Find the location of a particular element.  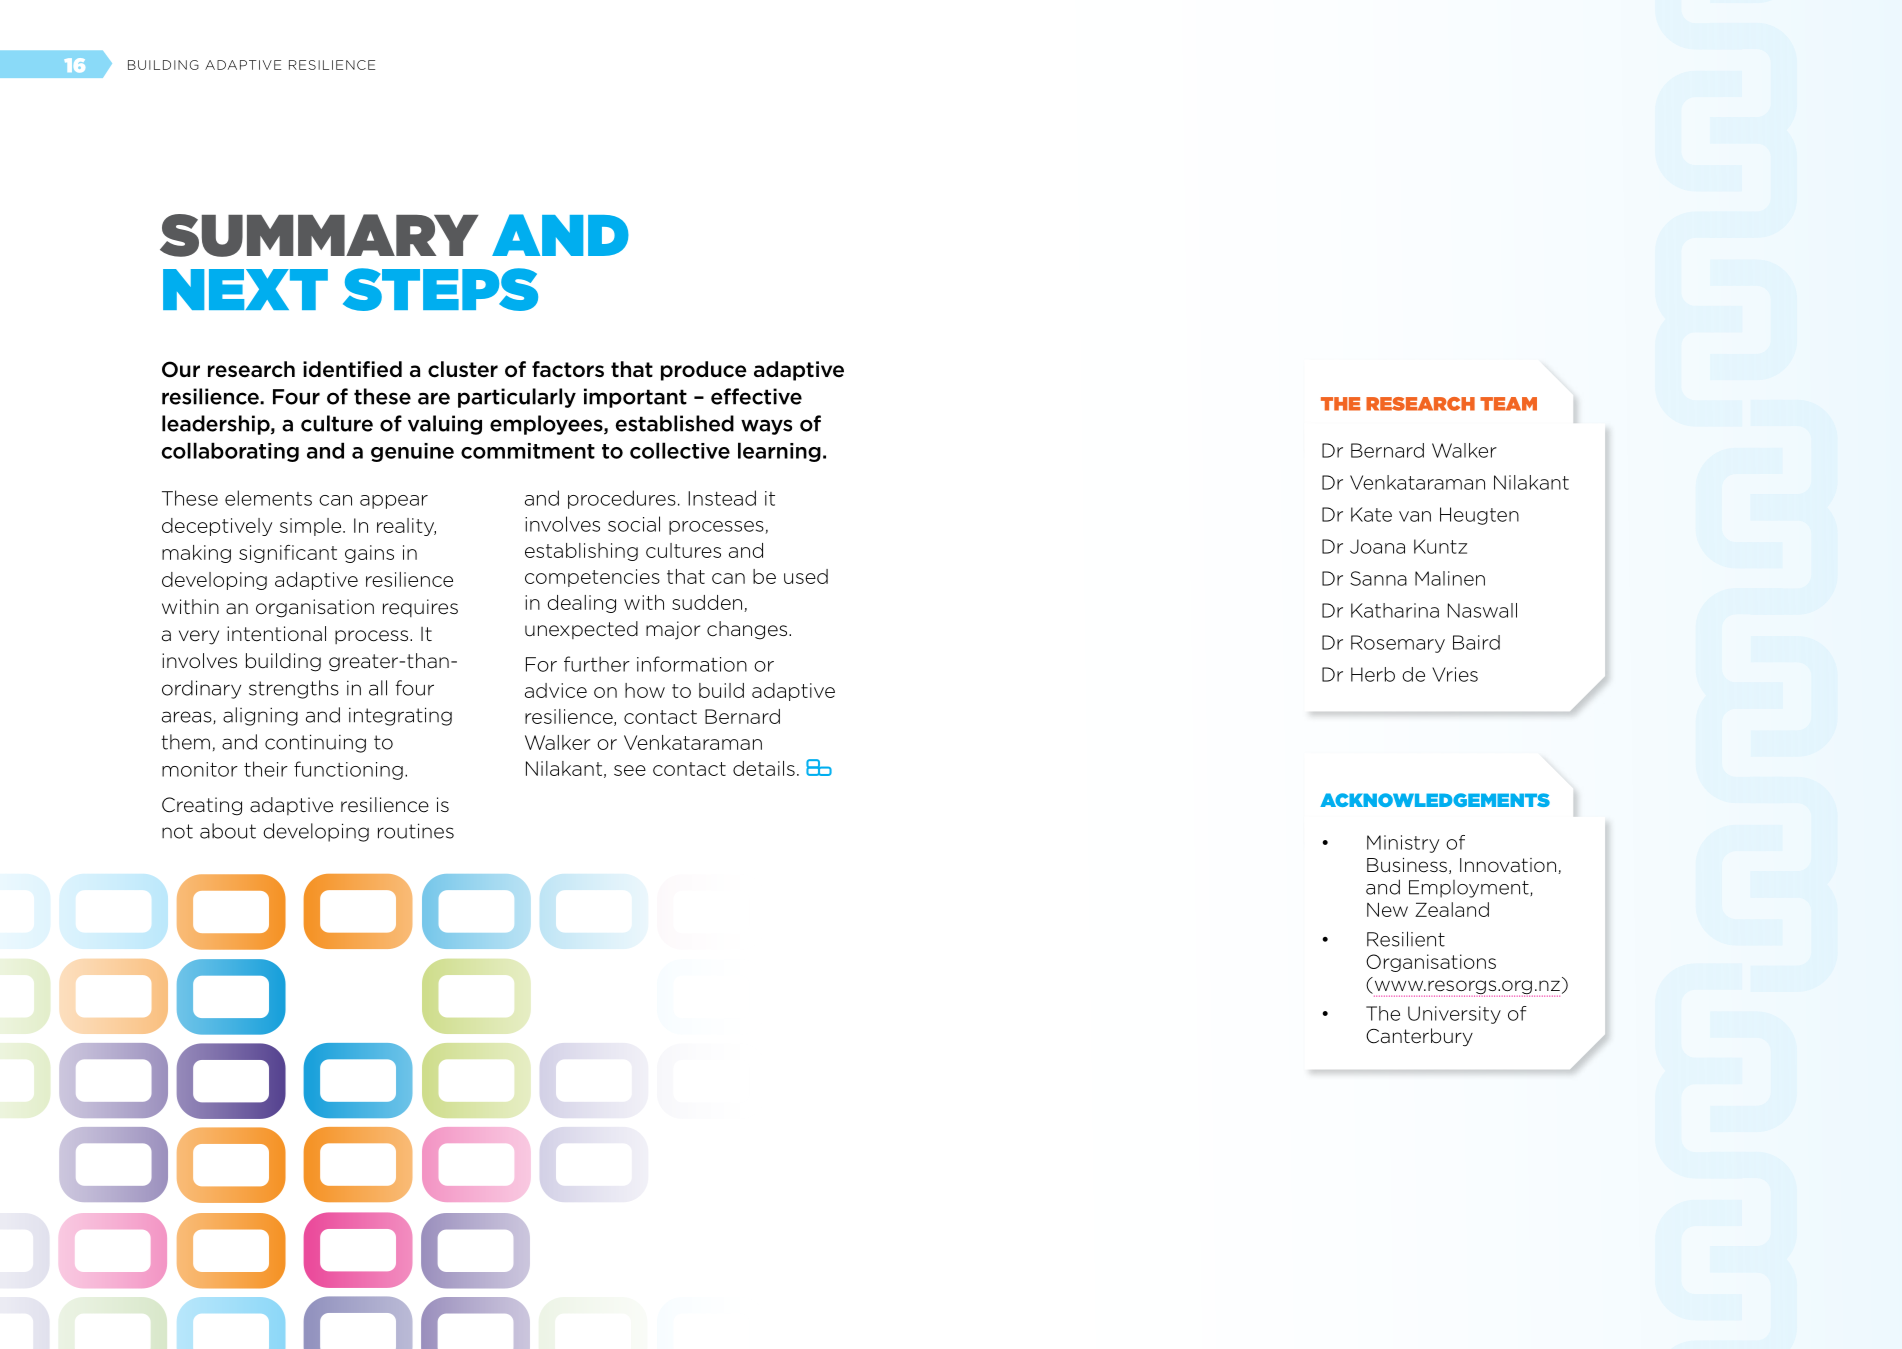

Kate is located at coordinates (1371, 514).
